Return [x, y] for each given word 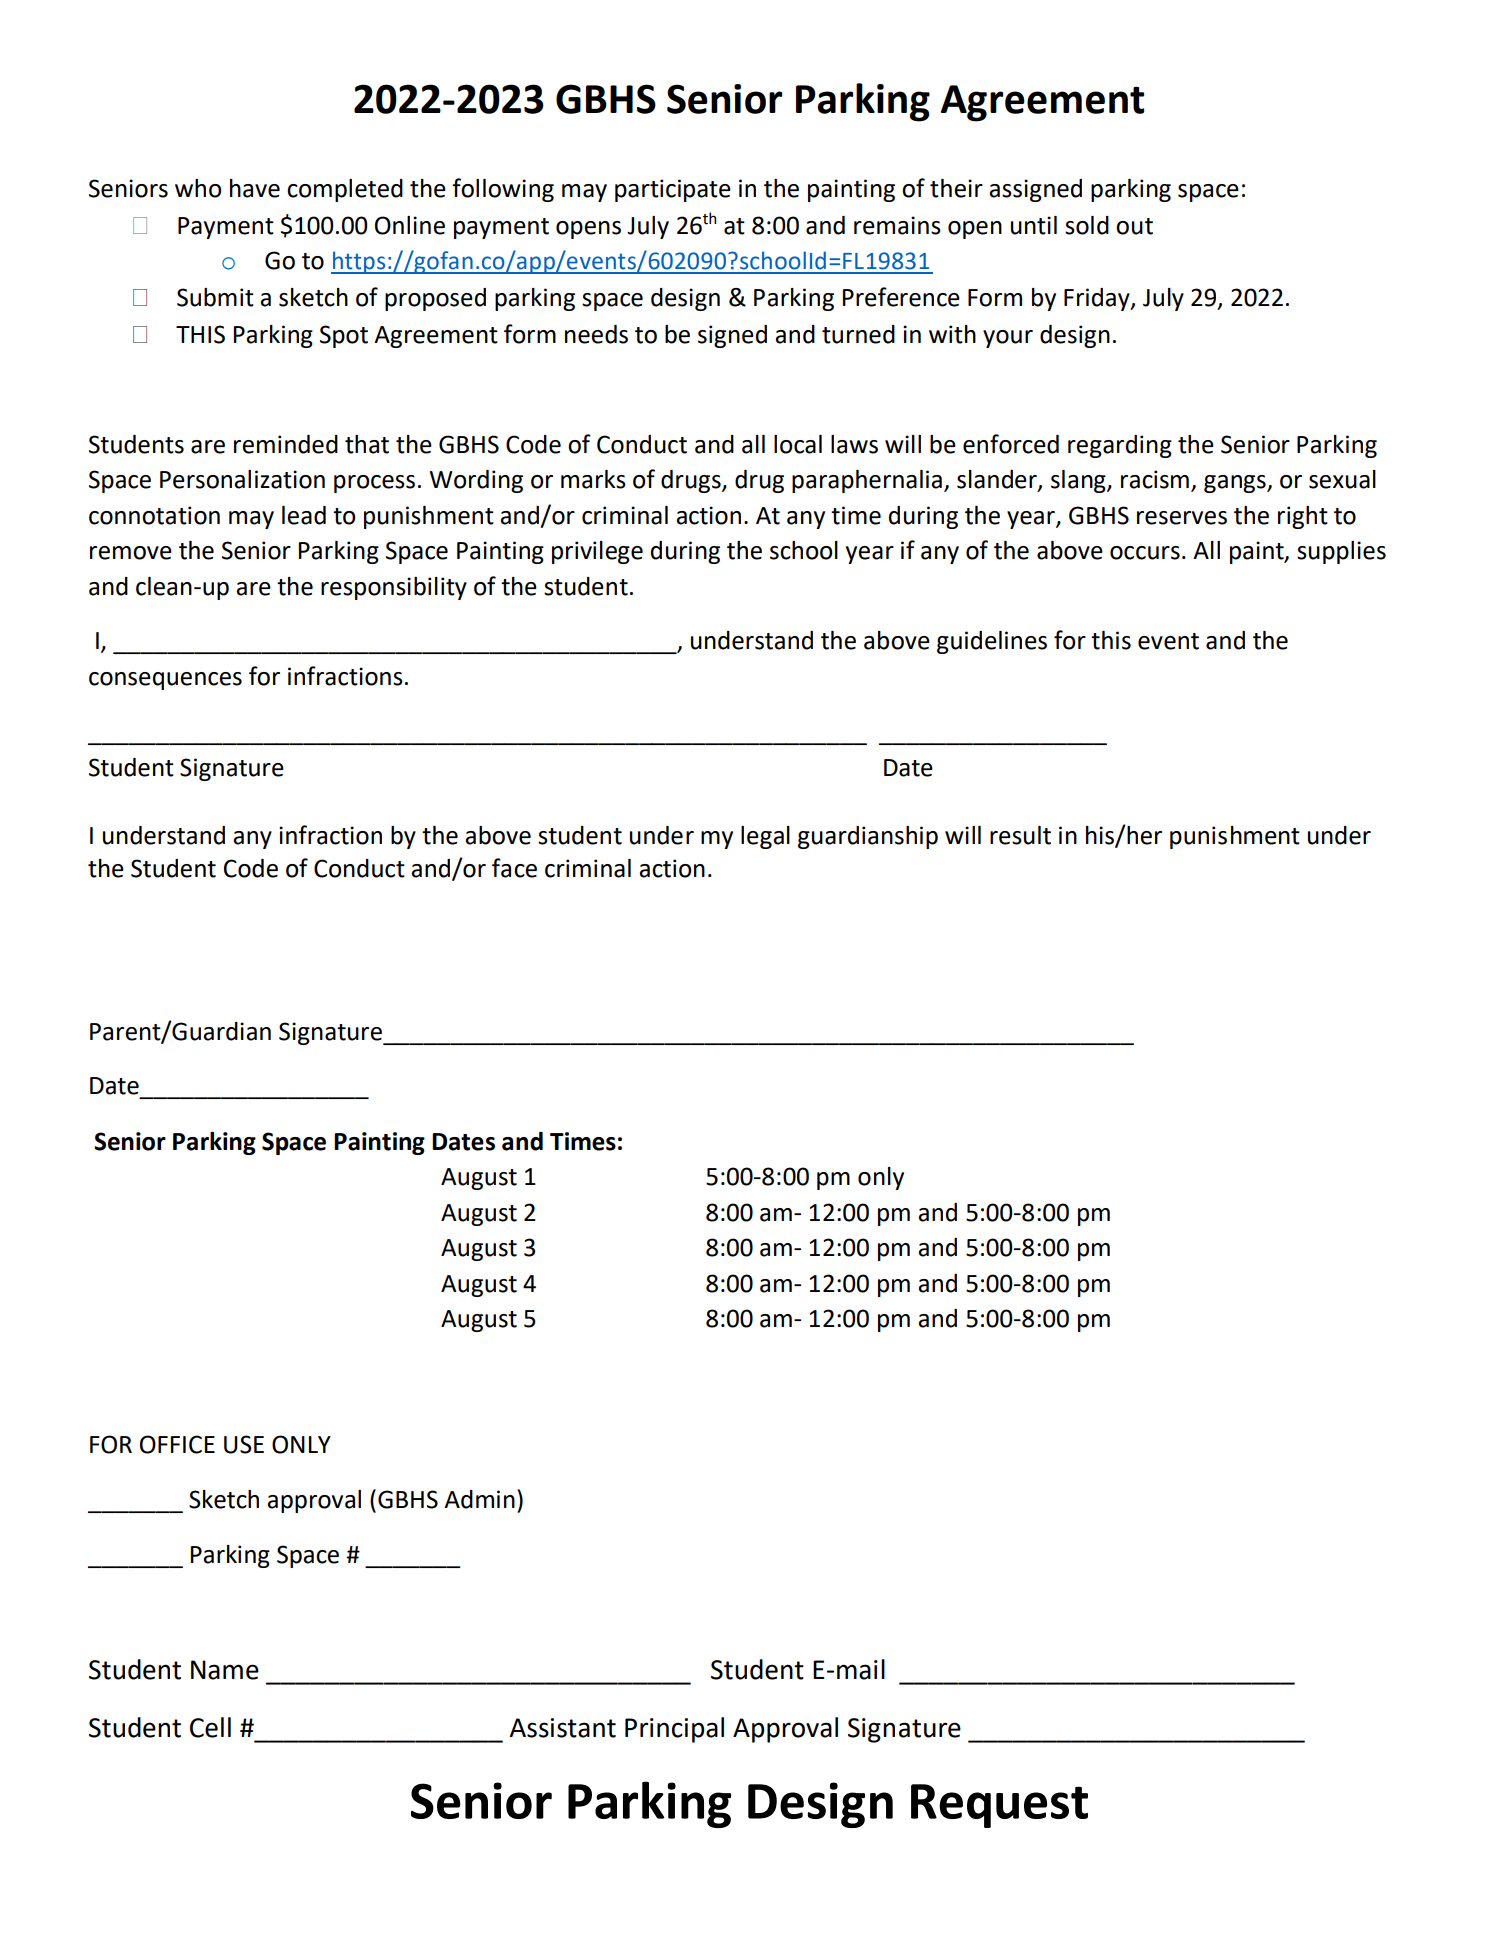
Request [999, 1806]
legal [765, 837]
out [1134, 226]
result [1020, 835]
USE [244, 1444]
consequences [165, 681]
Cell [210, 1727]
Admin [479, 1499]
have [255, 188]
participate [673, 190]
